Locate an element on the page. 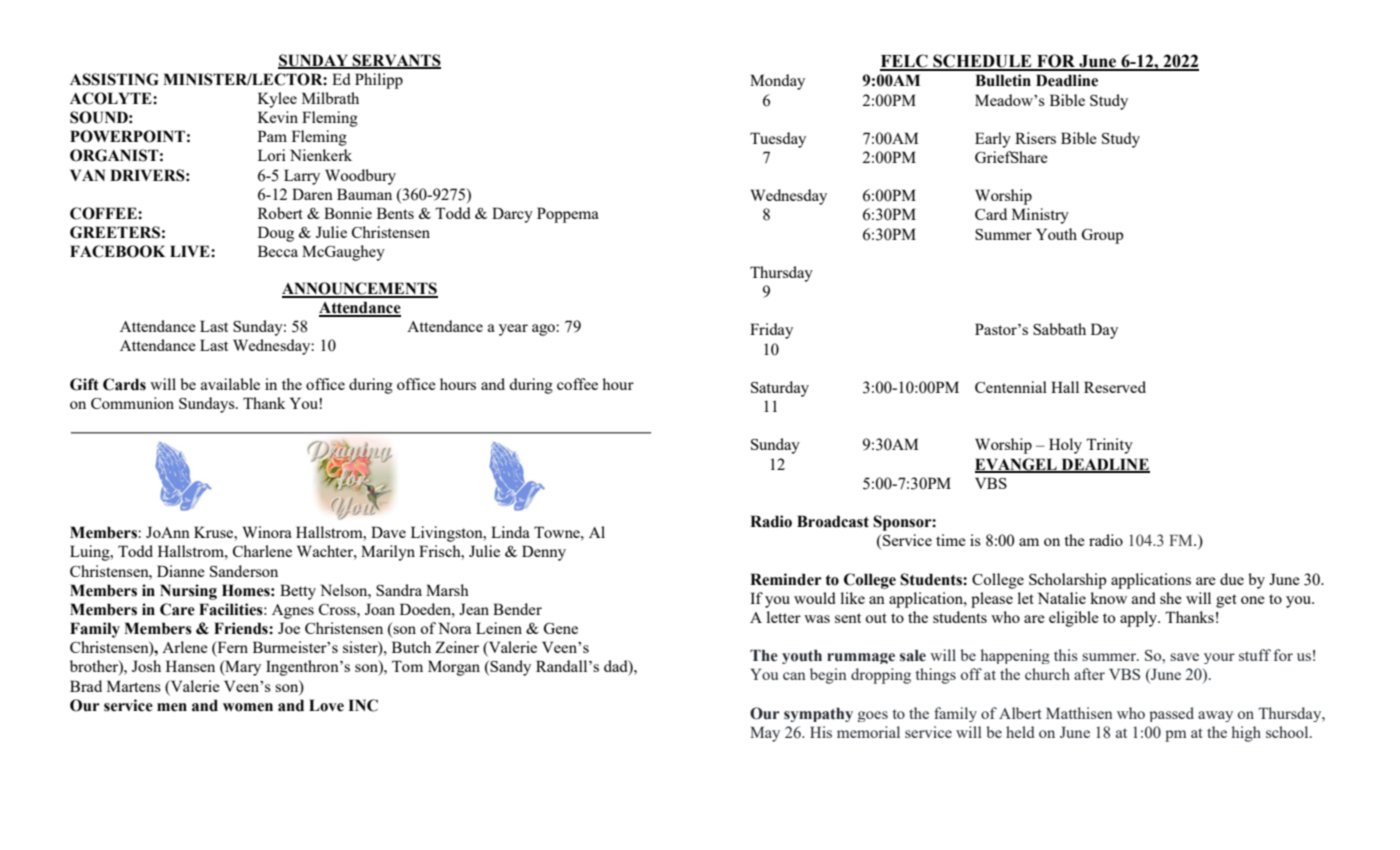 This page has height=850, width=1400. Robert is located at coordinates (280, 213).
